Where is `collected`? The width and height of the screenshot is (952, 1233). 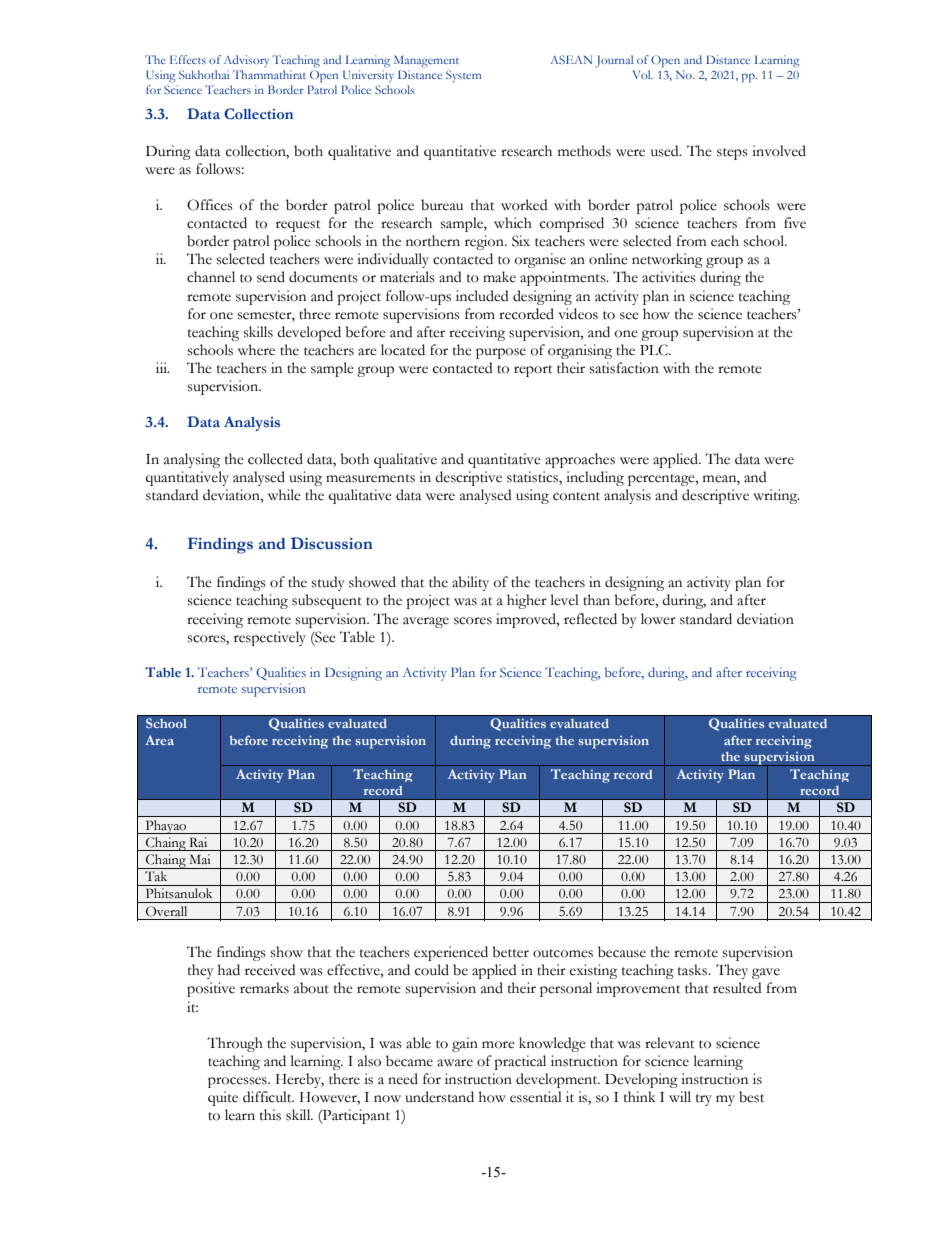 collected is located at coordinates (275, 459).
